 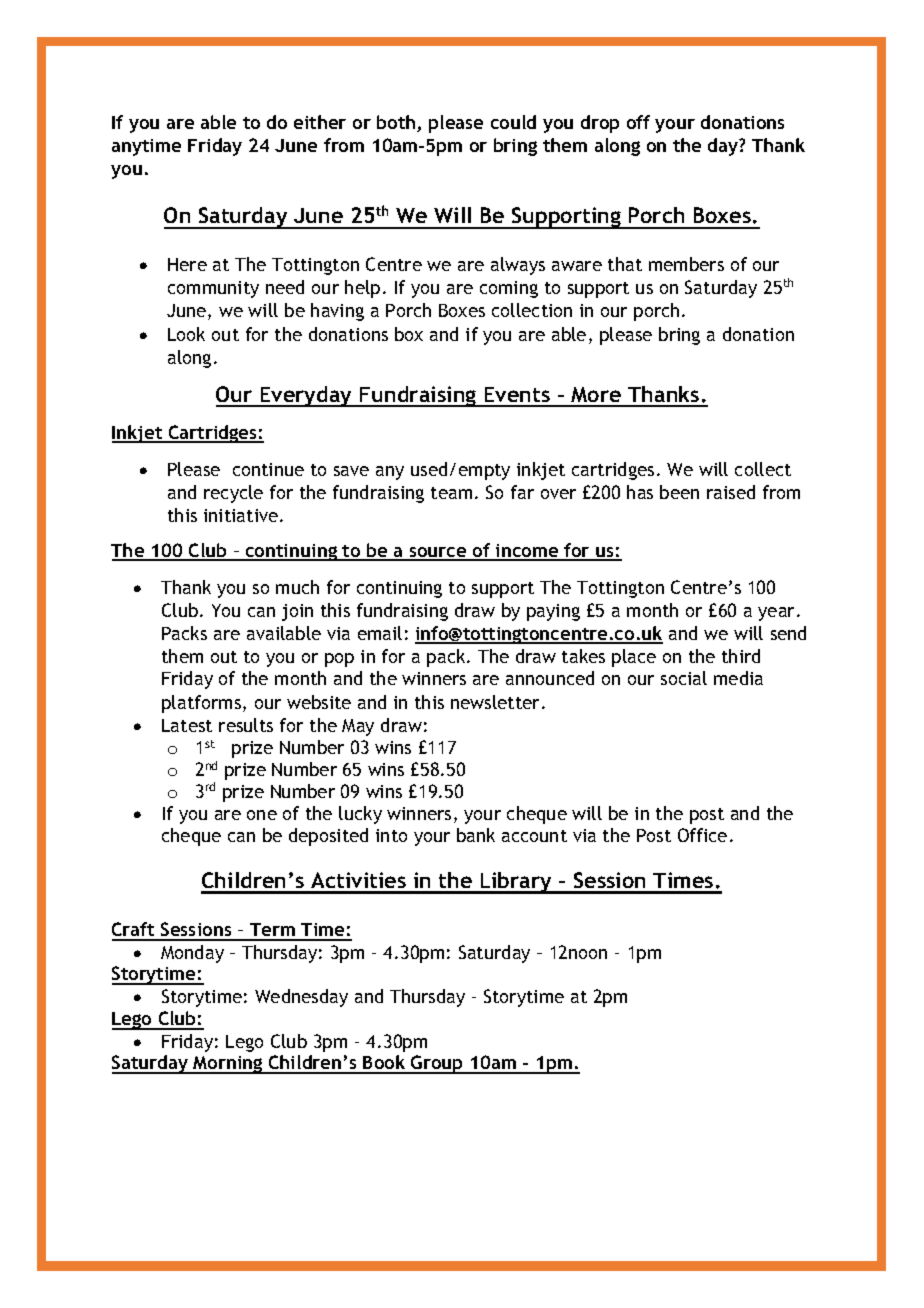 I want to click on could, so click(x=513, y=122).
